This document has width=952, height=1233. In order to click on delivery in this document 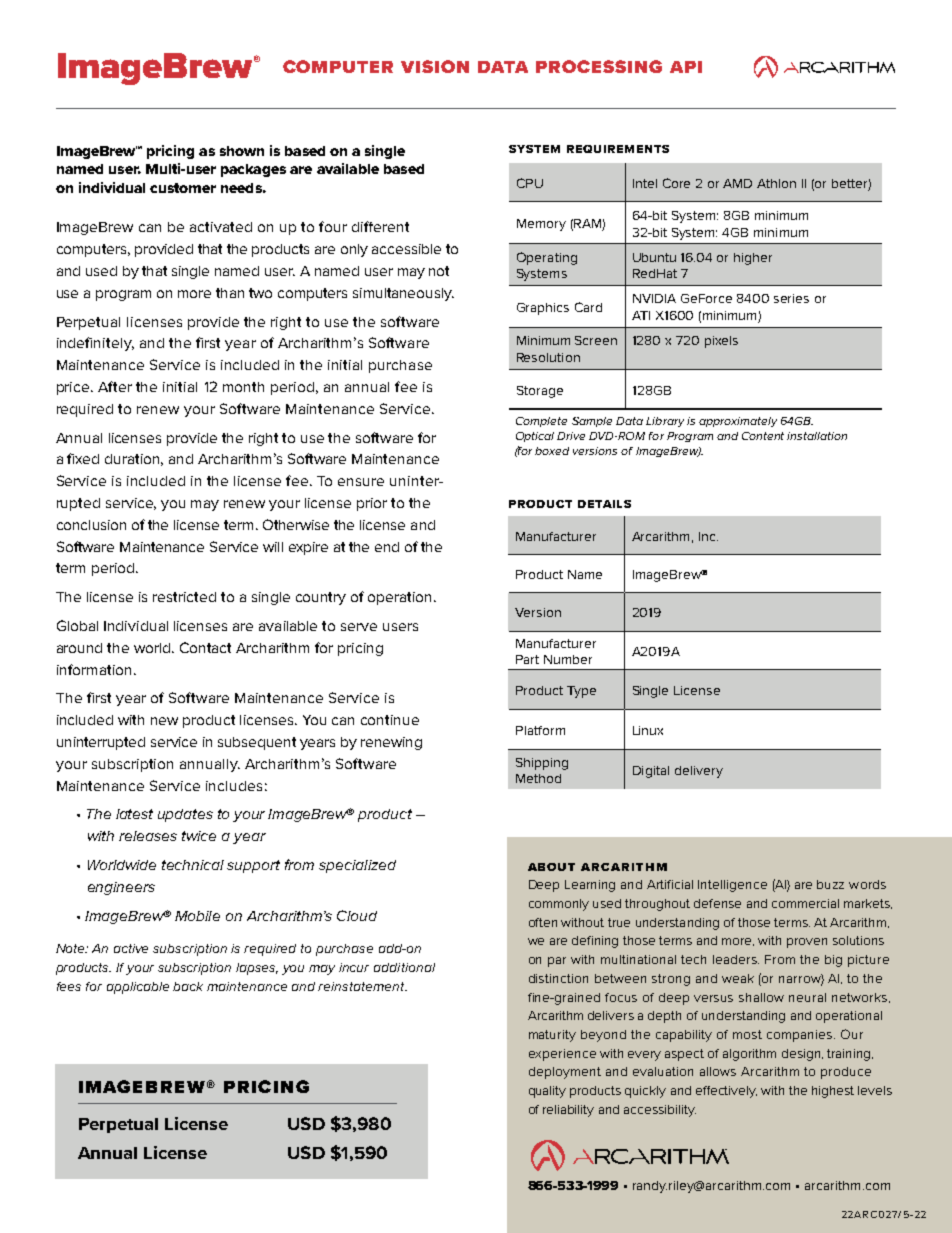, I will do `click(699, 772)`.
